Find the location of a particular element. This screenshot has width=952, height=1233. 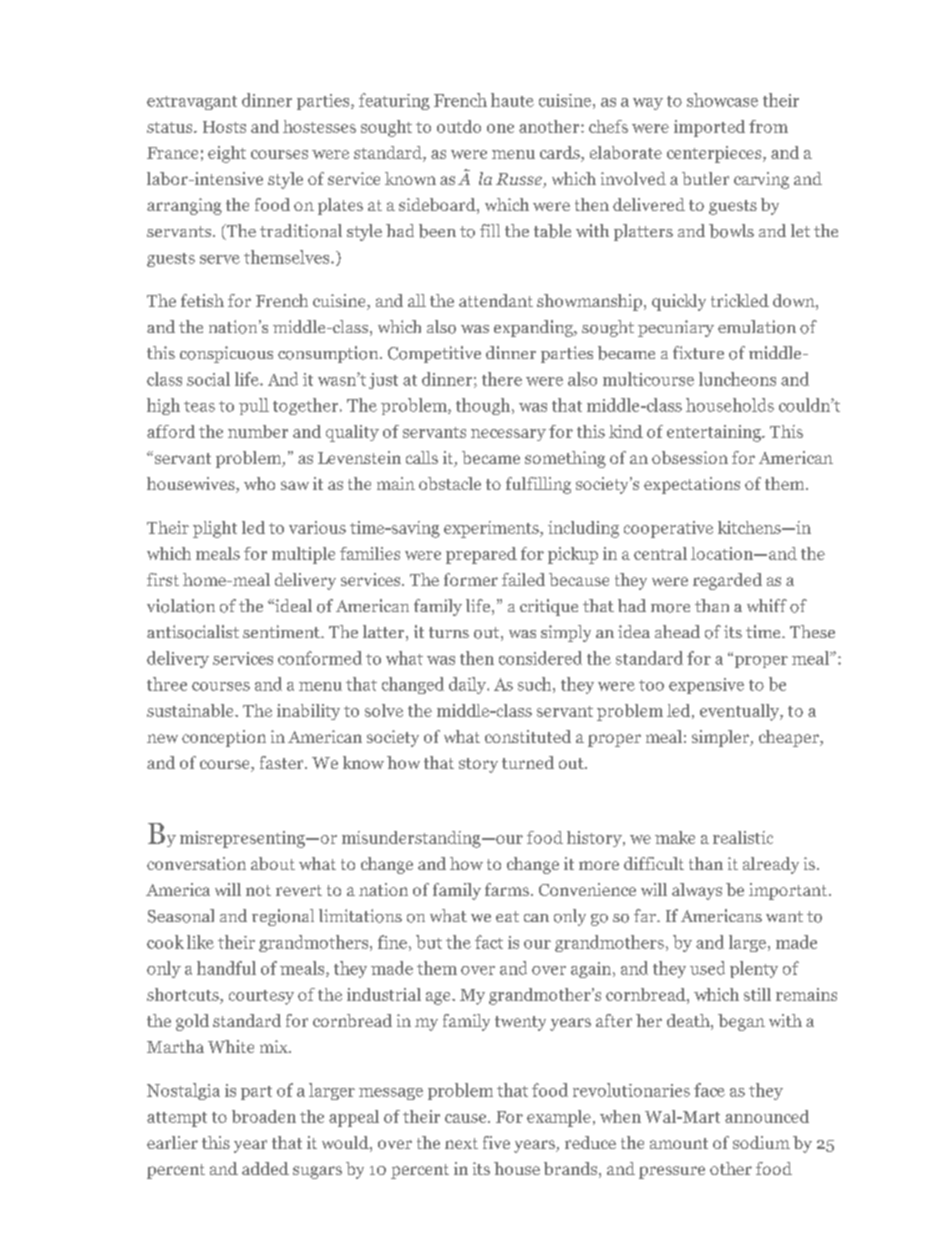

whiff is located at coordinates (767, 605).
